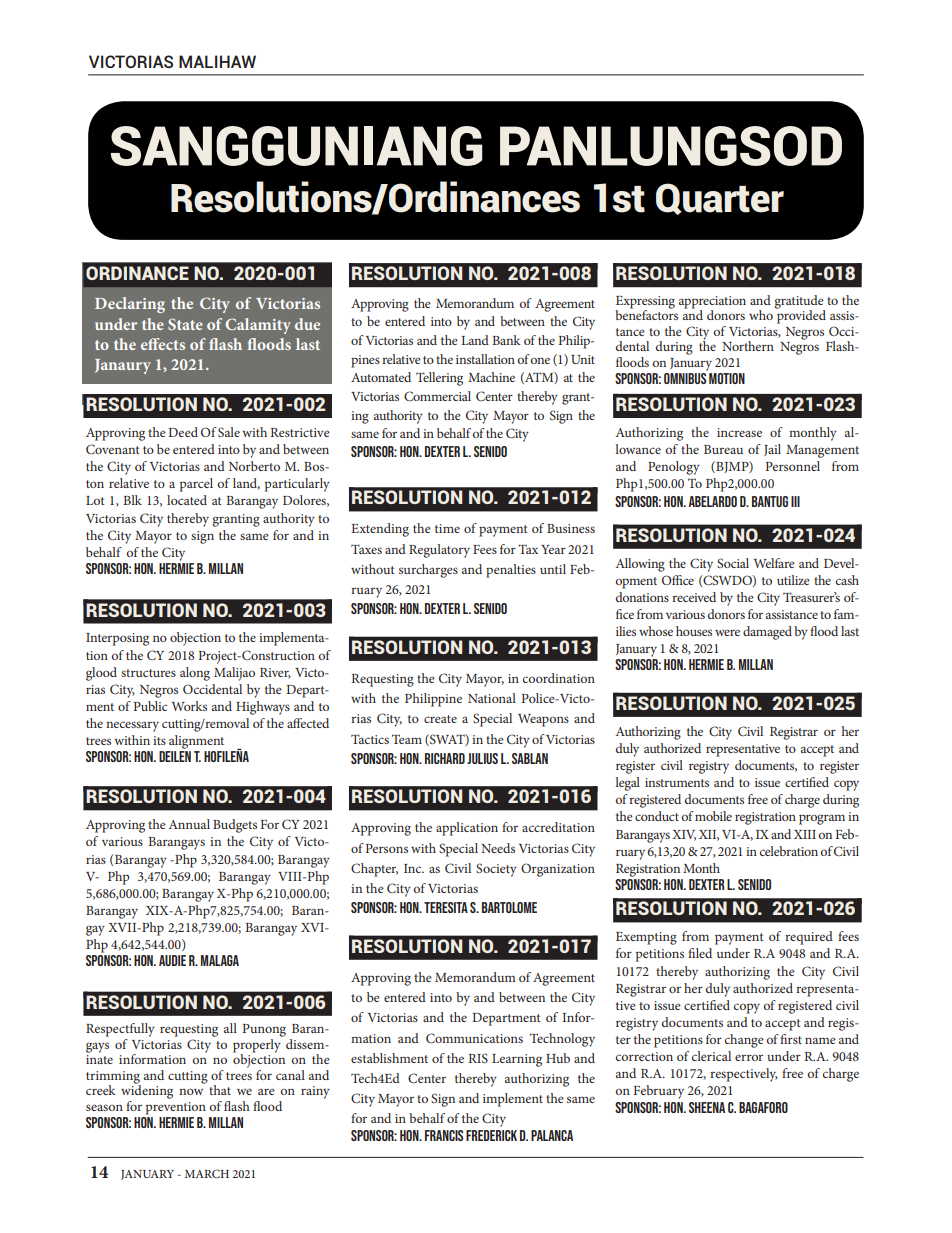 Image resolution: width=952 pixels, height=1233 pixels. Describe the element at coordinates (805, 834) in the document. I see `XIII` at that location.
